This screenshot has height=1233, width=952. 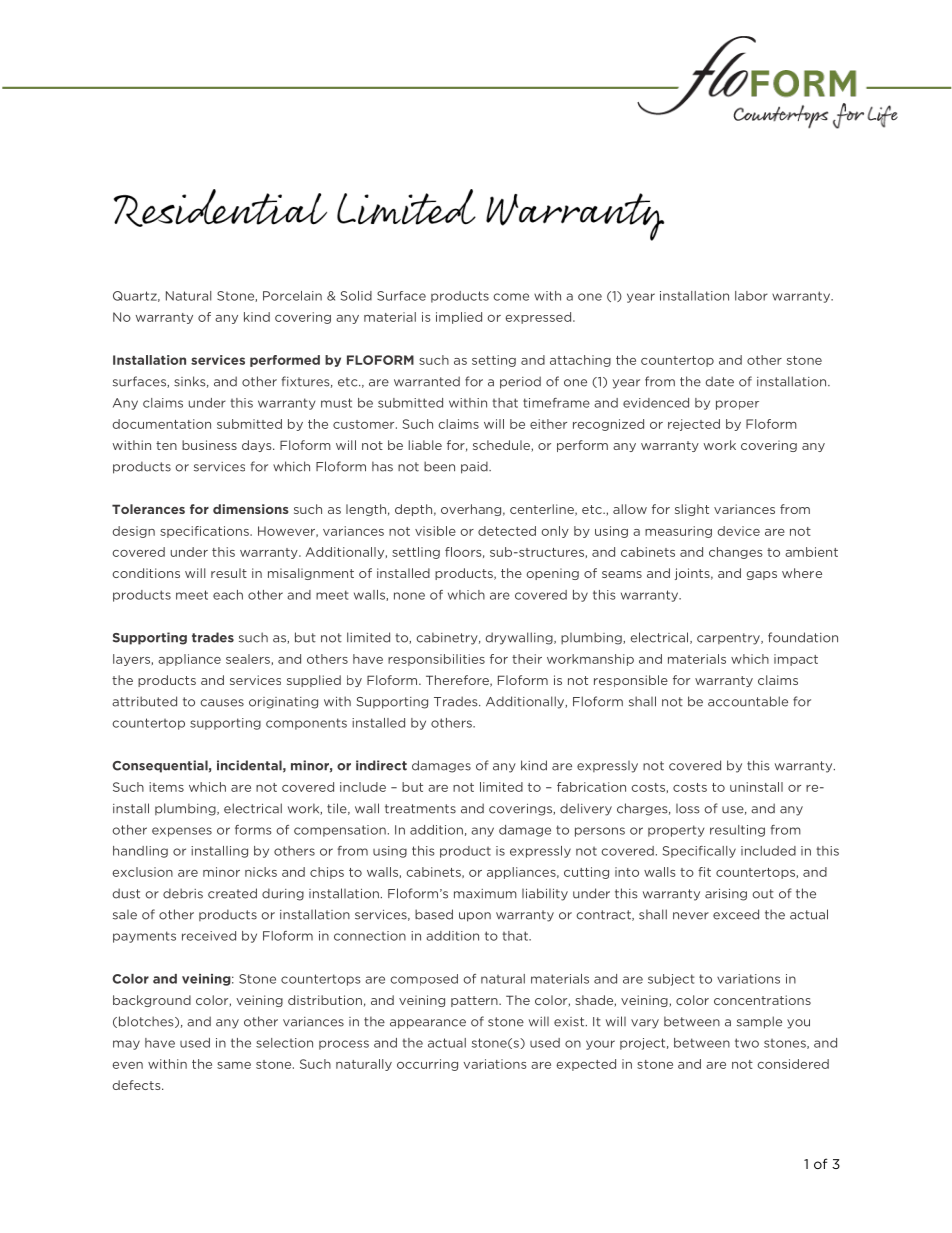 What do you see at coordinates (459, 318) in the screenshot?
I see `implied` at bounding box center [459, 318].
